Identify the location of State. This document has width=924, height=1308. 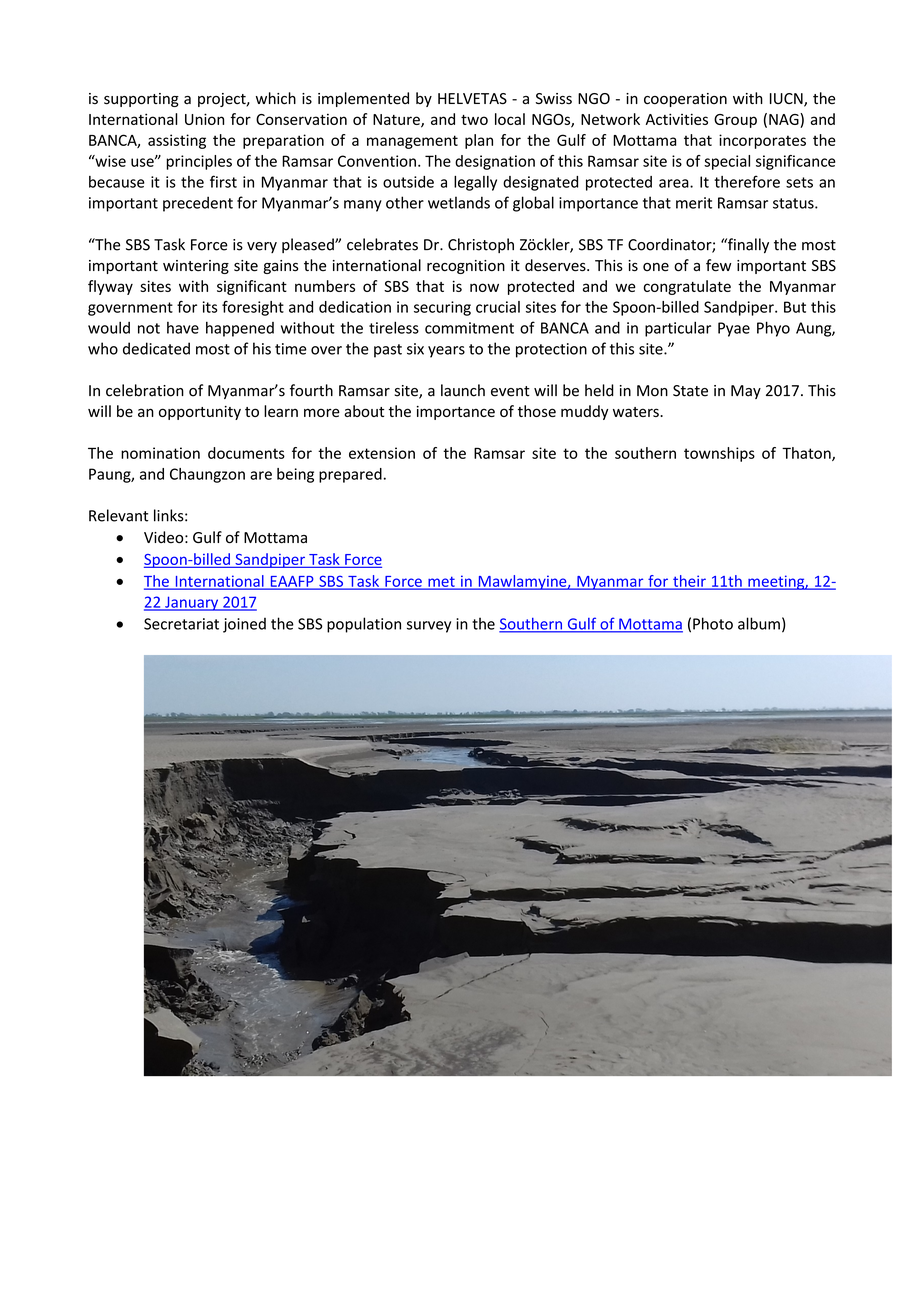
(690, 391).
